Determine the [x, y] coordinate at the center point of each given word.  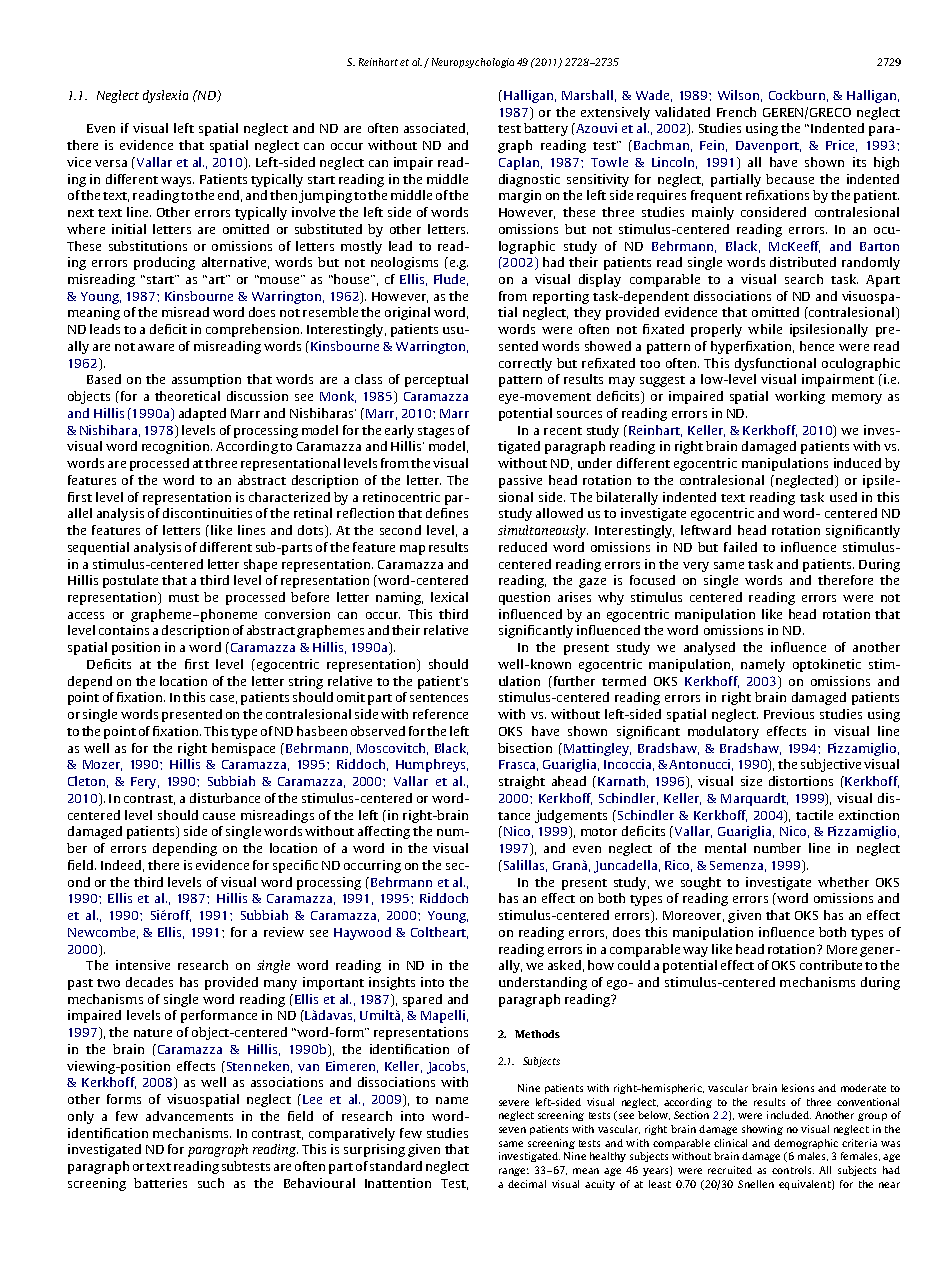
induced [857, 463]
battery [546, 129]
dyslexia [165, 96]
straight [522, 782]
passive [520, 481]
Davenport [768, 147]
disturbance [225, 798]
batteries [160, 1183]
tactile [814, 815]
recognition [177, 447]
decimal [527, 1184]
